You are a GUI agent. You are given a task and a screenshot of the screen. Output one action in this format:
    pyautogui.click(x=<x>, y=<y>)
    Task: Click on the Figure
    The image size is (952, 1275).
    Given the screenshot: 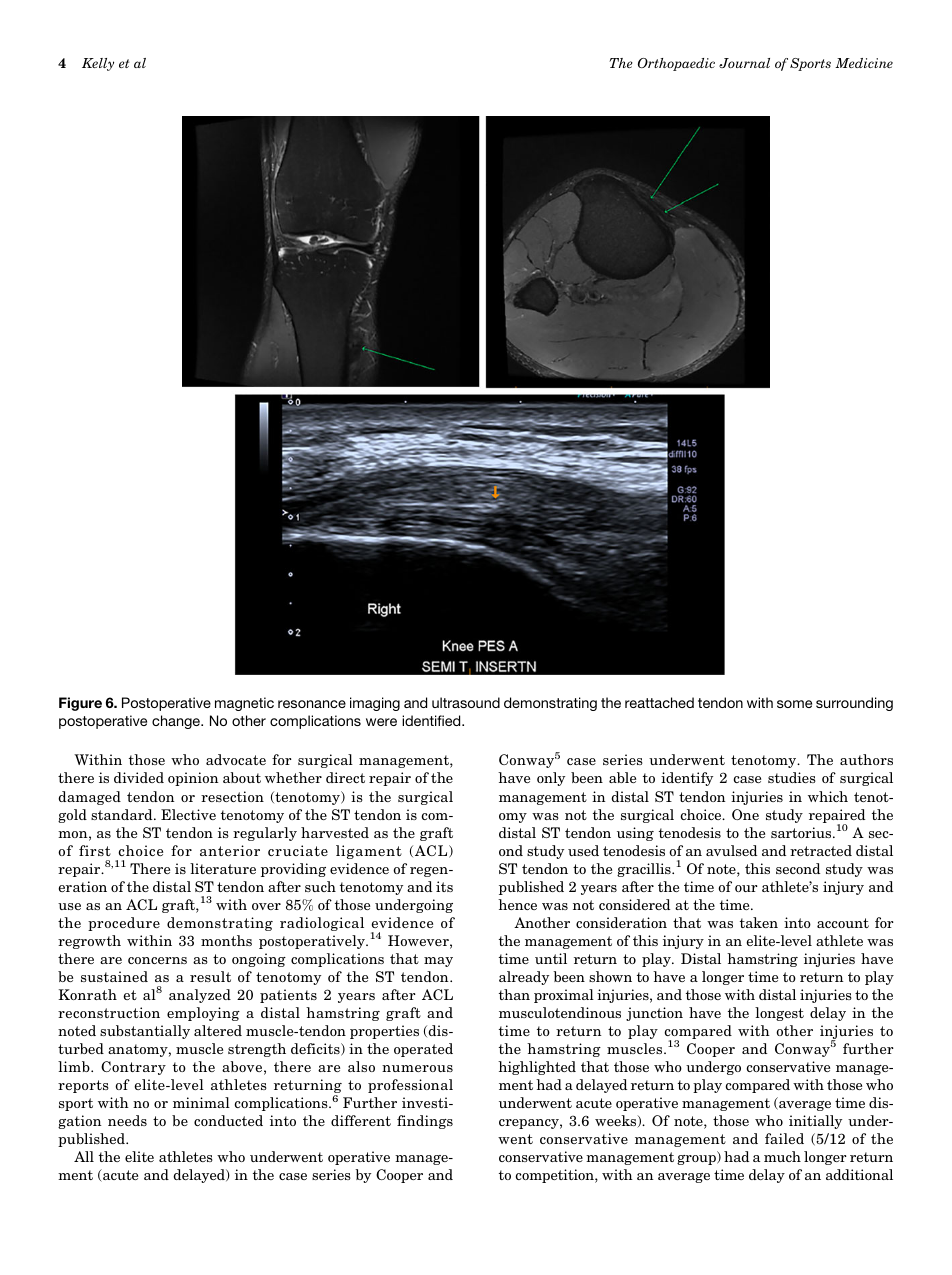 What is the action you would take?
    pyautogui.click(x=80, y=704)
